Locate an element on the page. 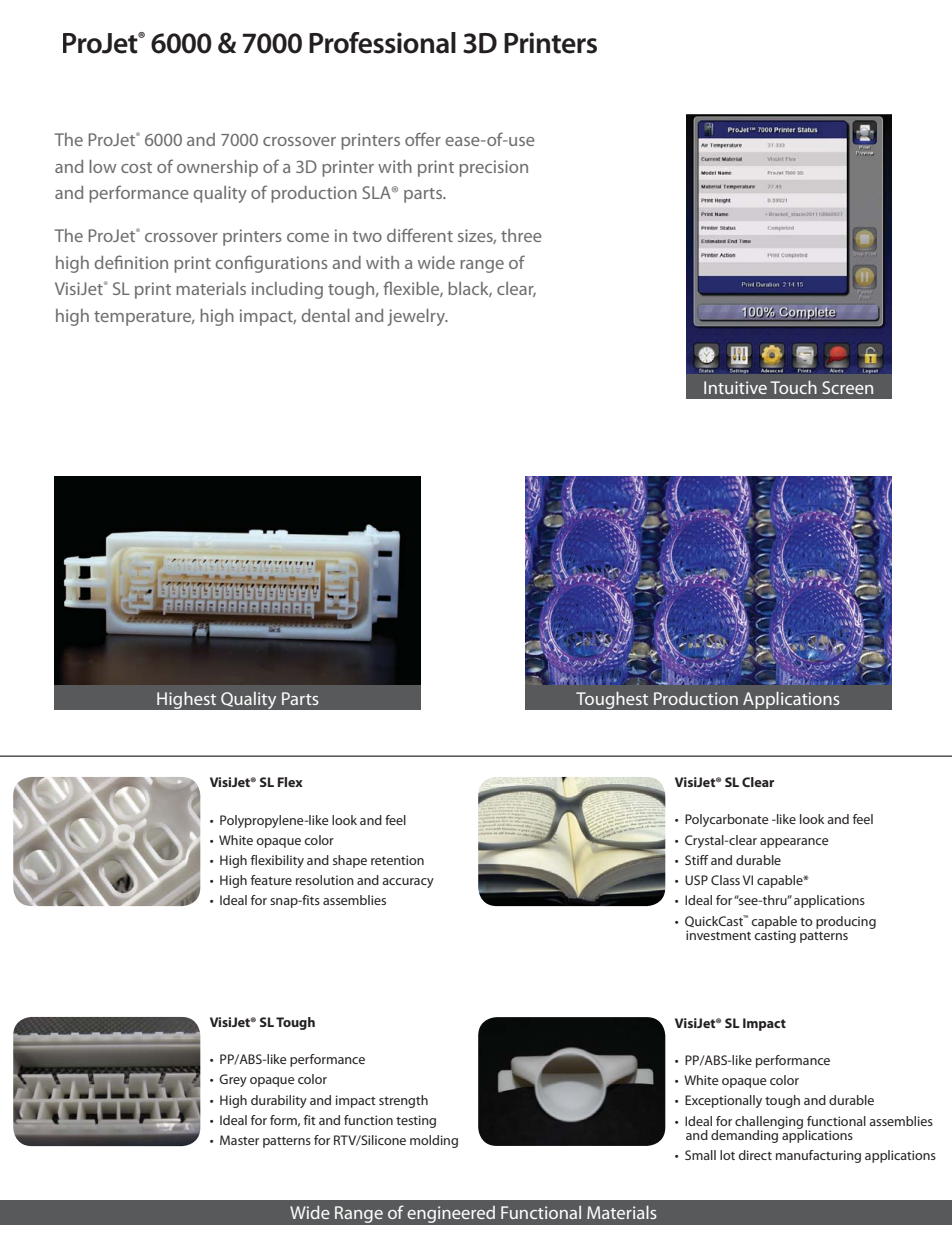 The height and width of the page is (1233, 952). Master is located at coordinates (239, 1140).
